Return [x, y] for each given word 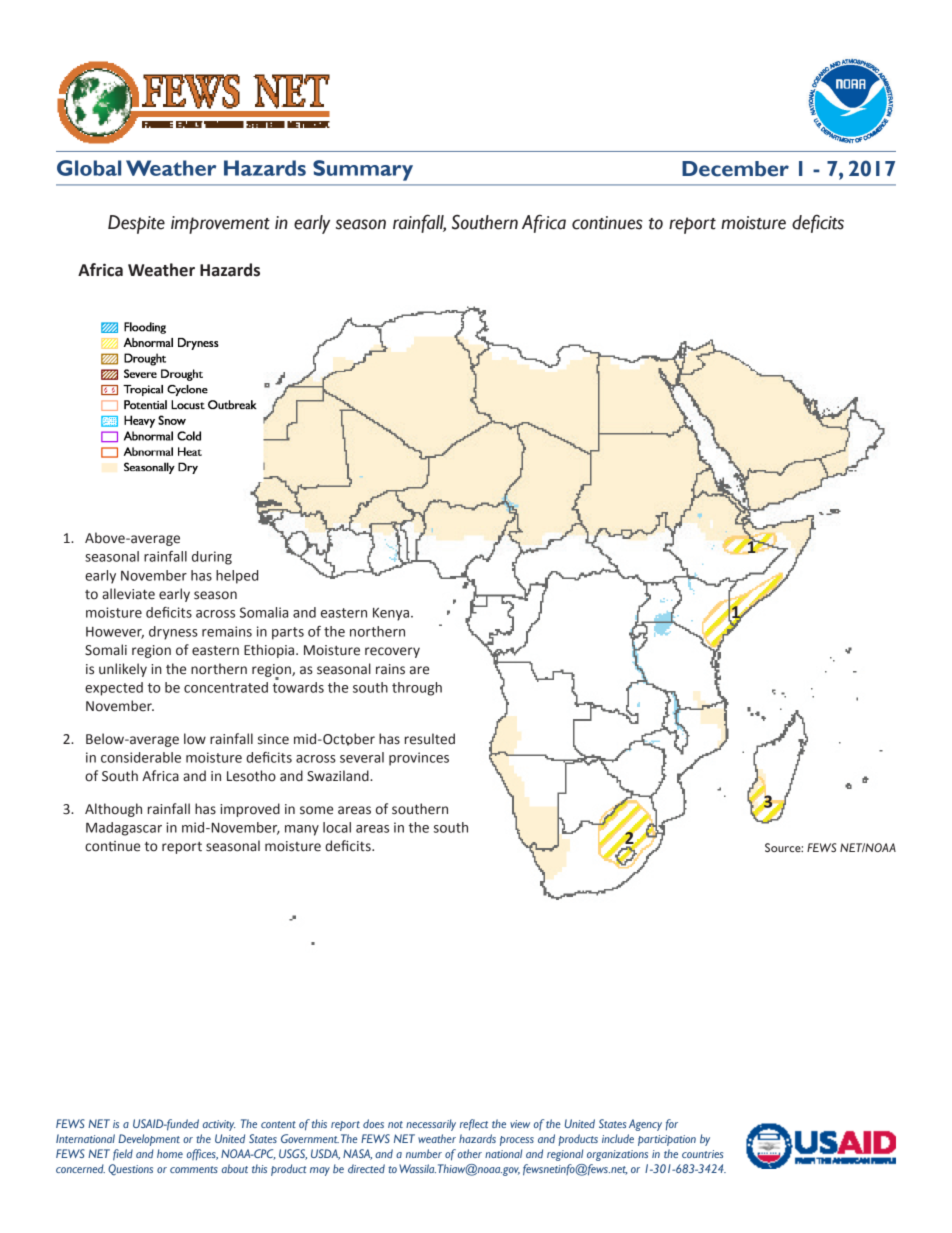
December [735, 169]
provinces [419, 759]
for [672, 1124]
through [417, 689]
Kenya [391, 614]
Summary [363, 170]
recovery [392, 652]
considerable [141, 757]
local [337, 827]
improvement [220, 225]
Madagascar [124, 829]
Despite [136, 224]
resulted [430, 739]
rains [390, 669]
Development [149, 1140]
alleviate [128, 594]
